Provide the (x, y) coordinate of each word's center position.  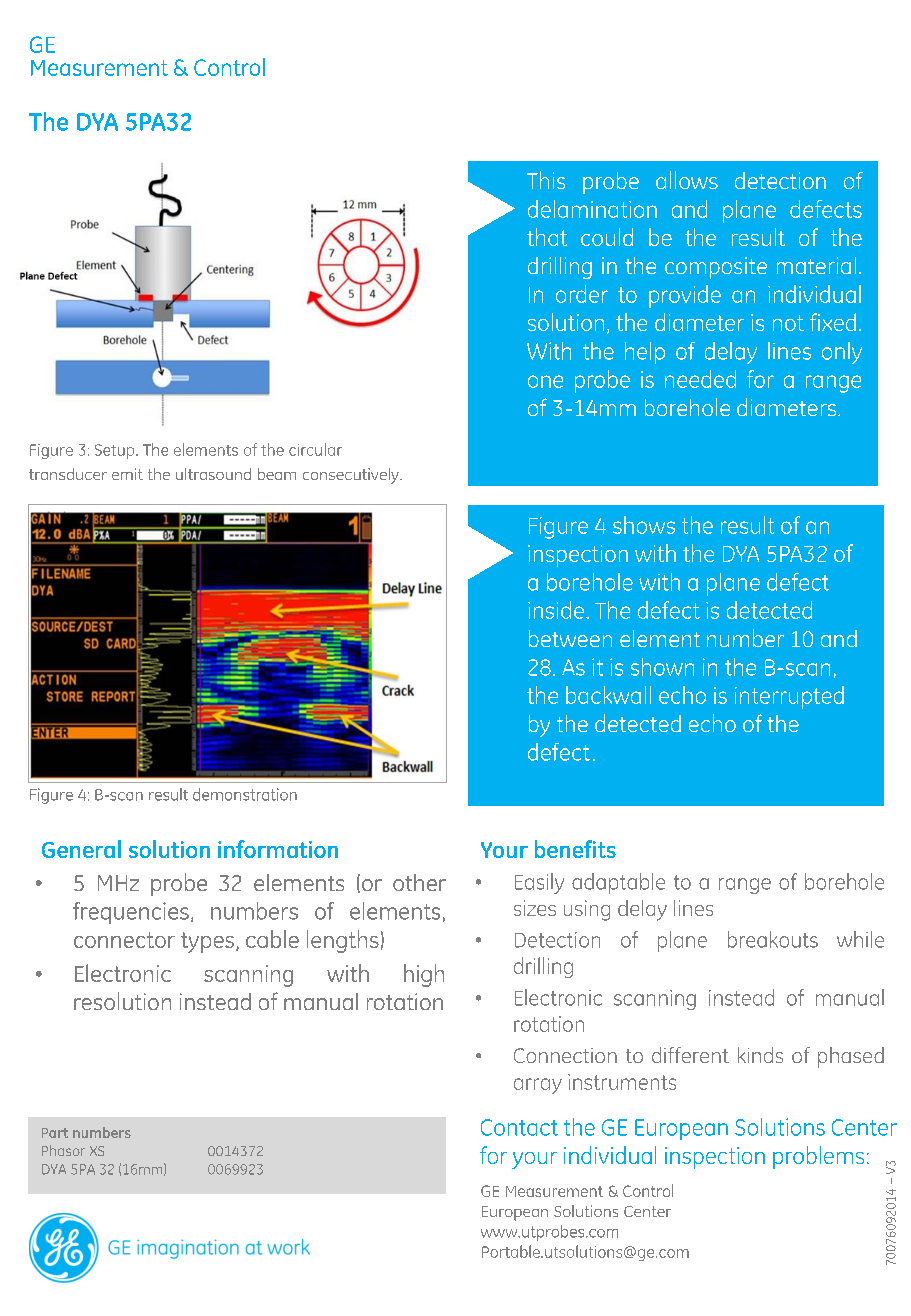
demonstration (245, 794)
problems (818, 1157)
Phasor (63, 1150)
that (547, 237)
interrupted (789, 697)
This (546, 180)
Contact (519, 1127)
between (570, 638)
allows (687, 180)
